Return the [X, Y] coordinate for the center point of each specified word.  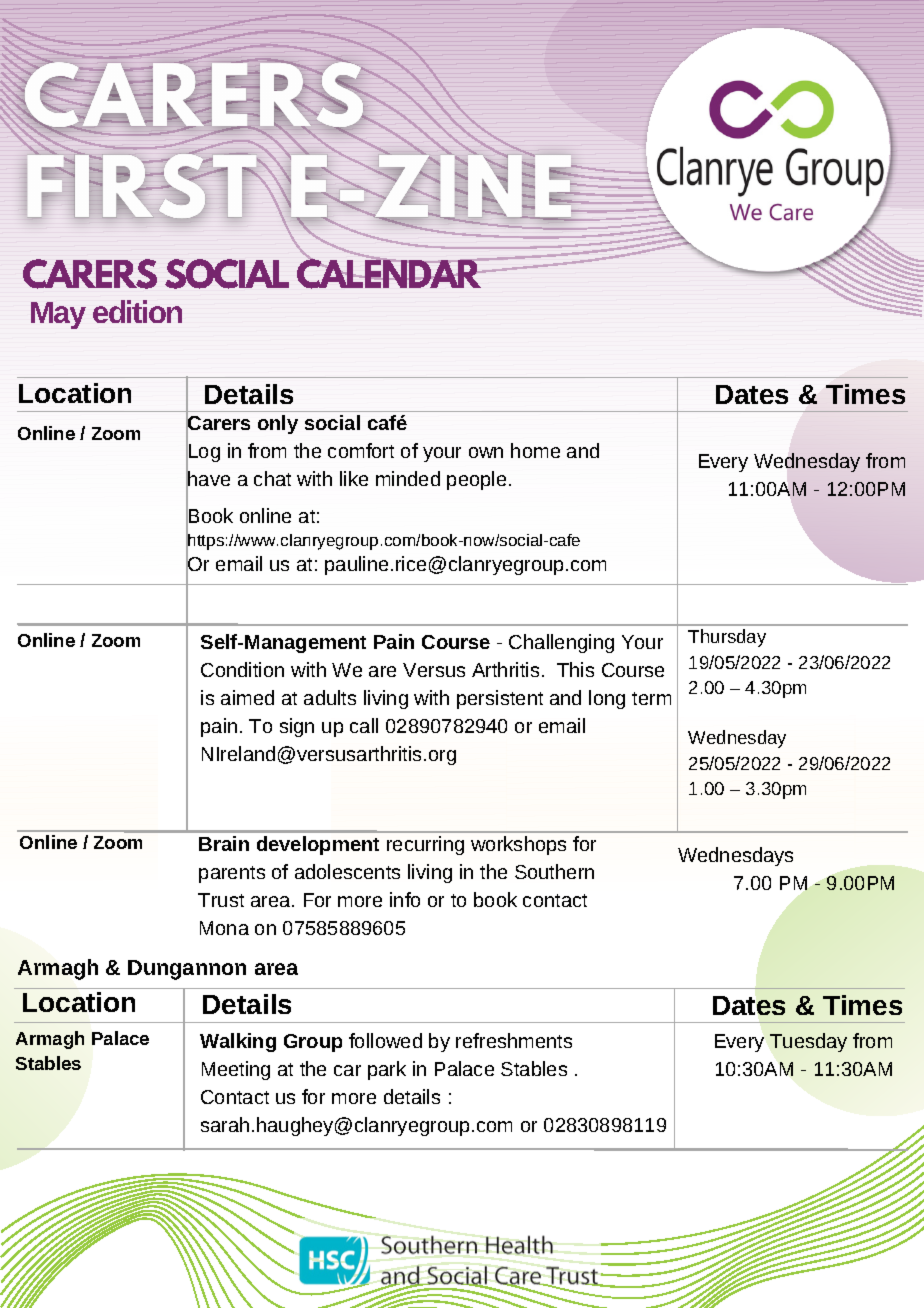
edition [137, 311]
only [278, 424]
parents [232, 874]
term [651, 698]
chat [272, 478]
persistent [500, 699]
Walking [238, 1042]
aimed [247, 697]
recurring [425, 845]
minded [408, 478]
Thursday [727, 638]
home [535, 450]
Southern [554, 871]
